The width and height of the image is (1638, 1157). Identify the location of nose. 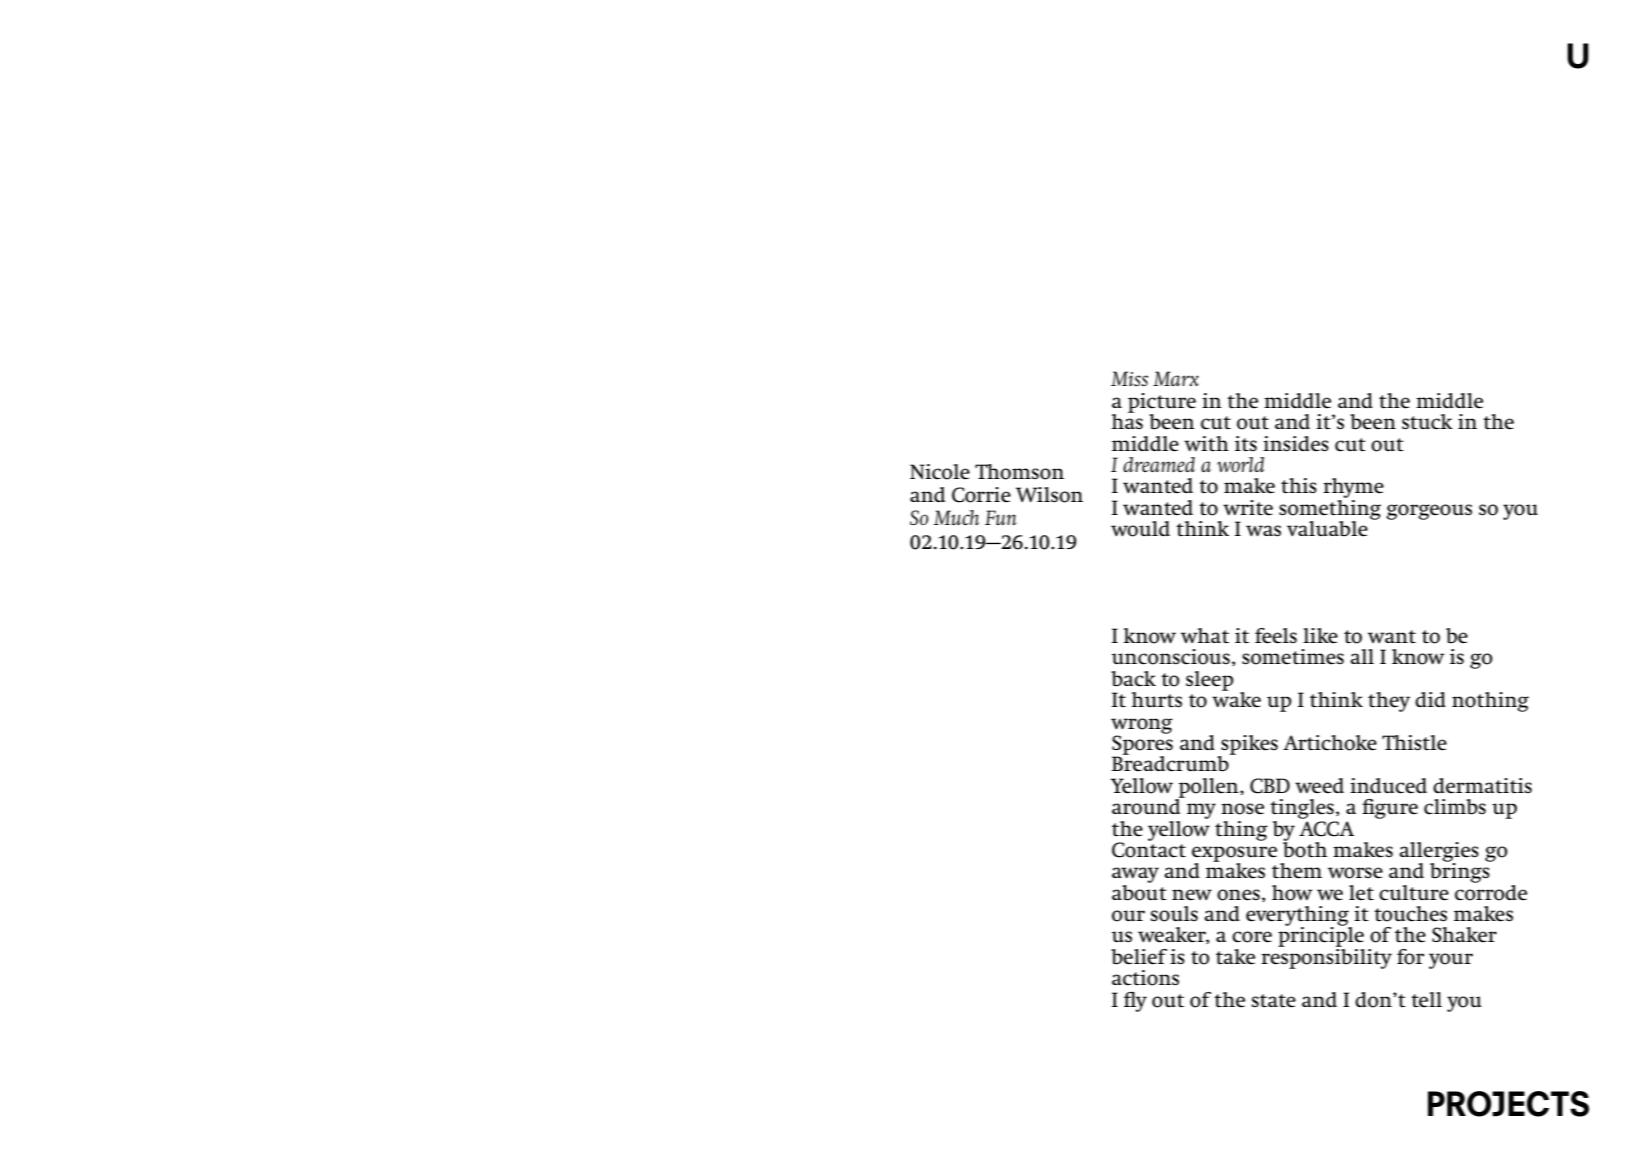
(1242, 809).
